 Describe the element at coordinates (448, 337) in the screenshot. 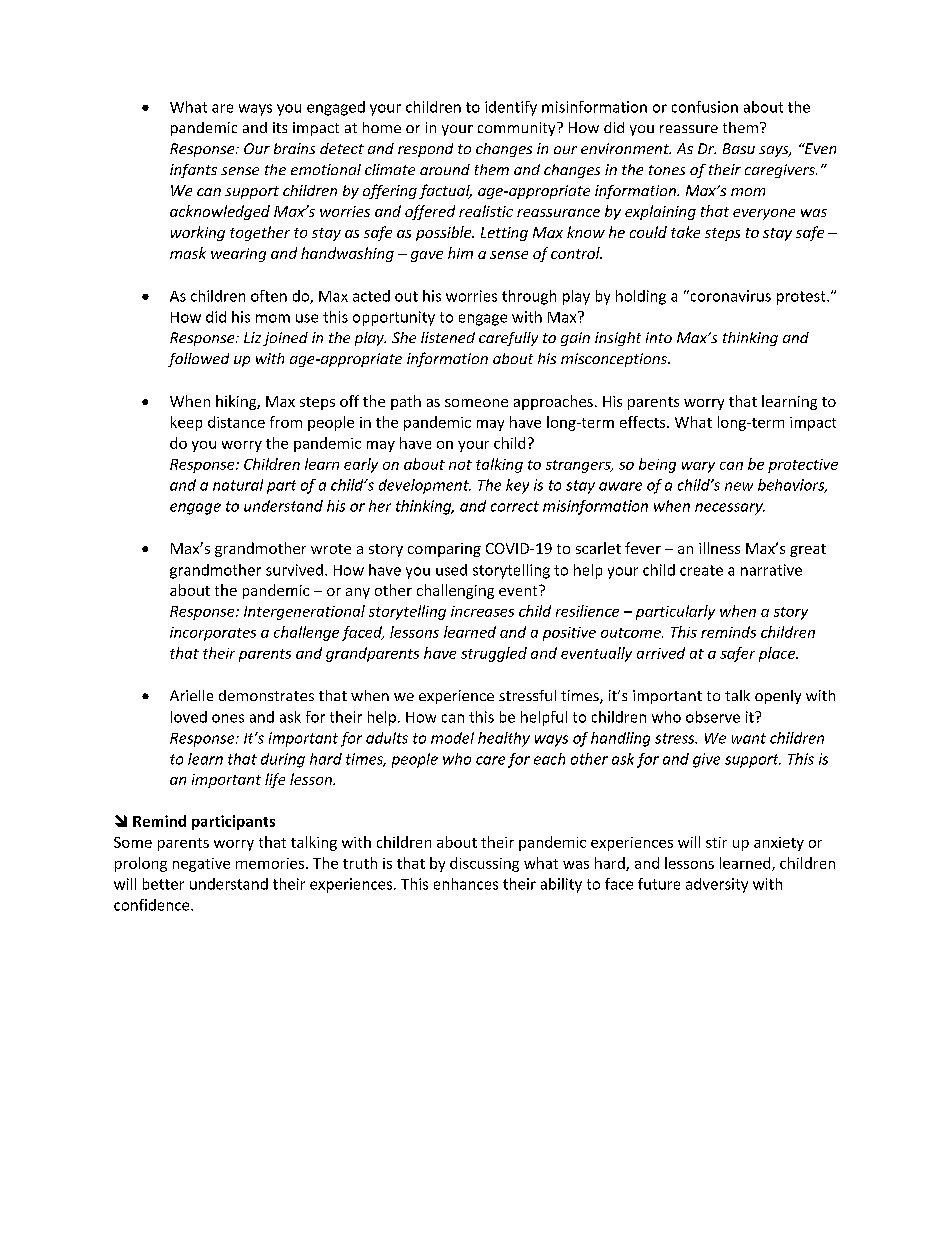

I see `listened` at that location.
